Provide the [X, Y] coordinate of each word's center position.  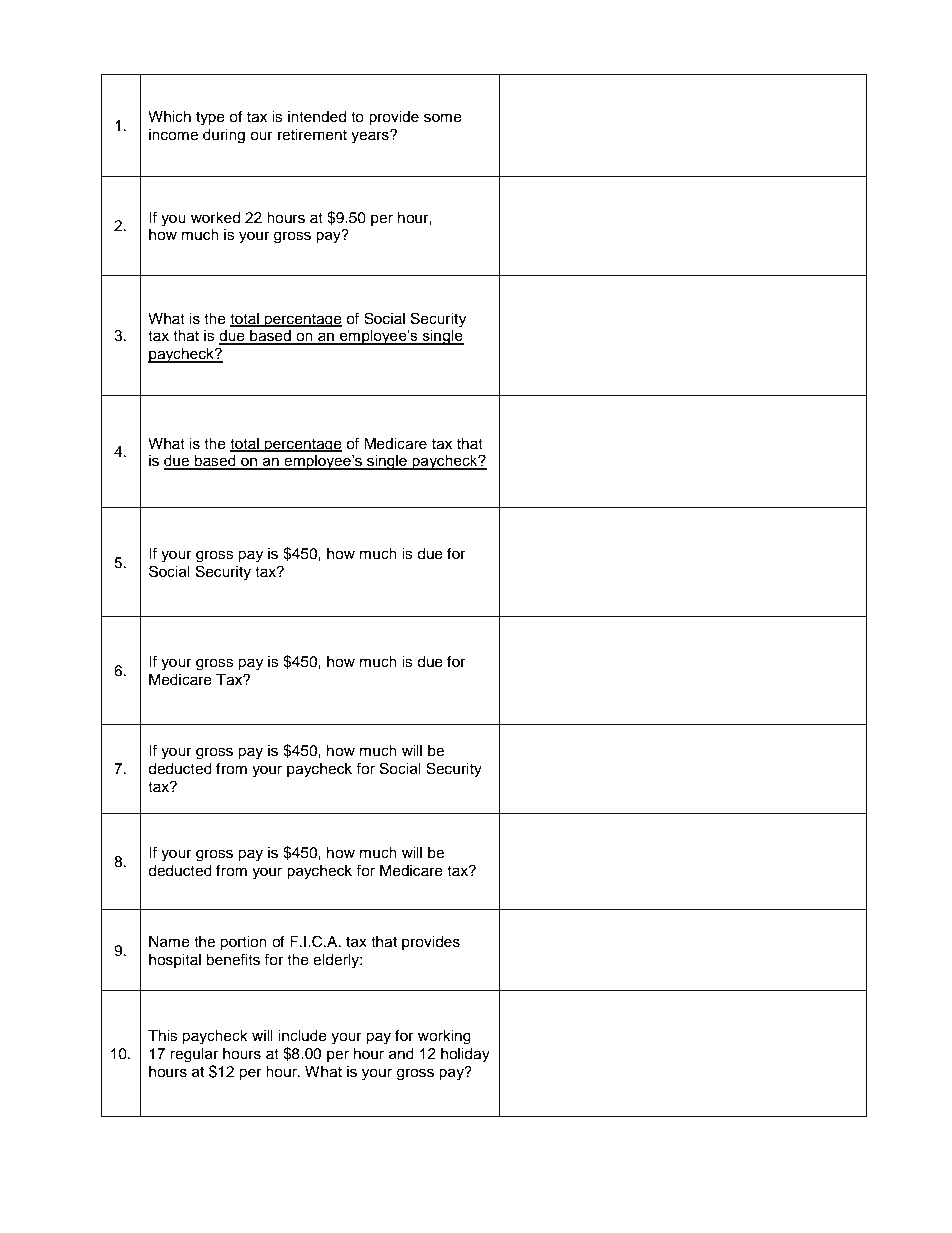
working [444, 1037]
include [302, 1036]
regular [194, 1055]
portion [243, 943]
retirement [312, 135]
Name [169, 942]
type [210, 119]
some [443, 118]
